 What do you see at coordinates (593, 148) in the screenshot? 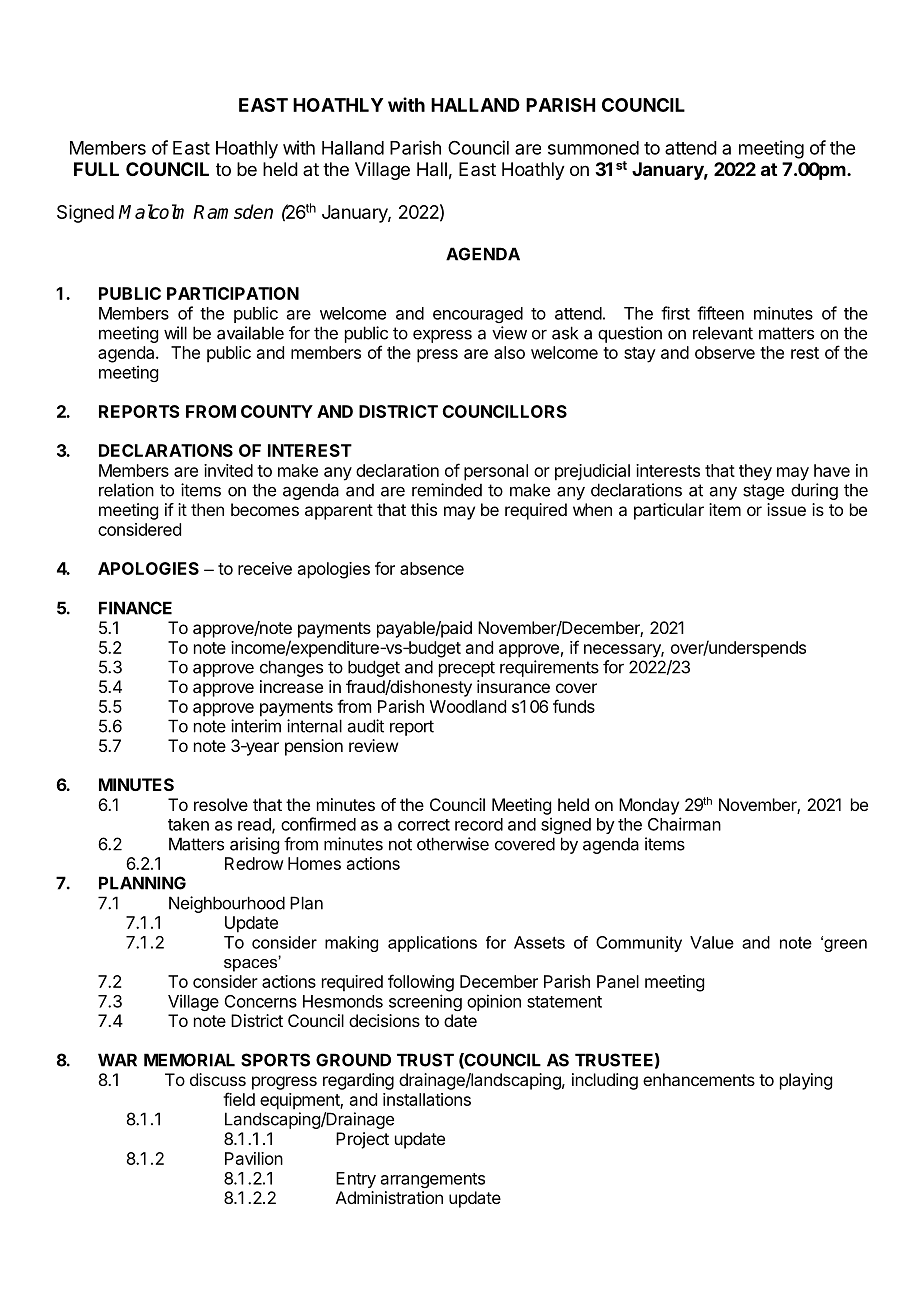
I see `summoned` at bounding box center [593, 148].
